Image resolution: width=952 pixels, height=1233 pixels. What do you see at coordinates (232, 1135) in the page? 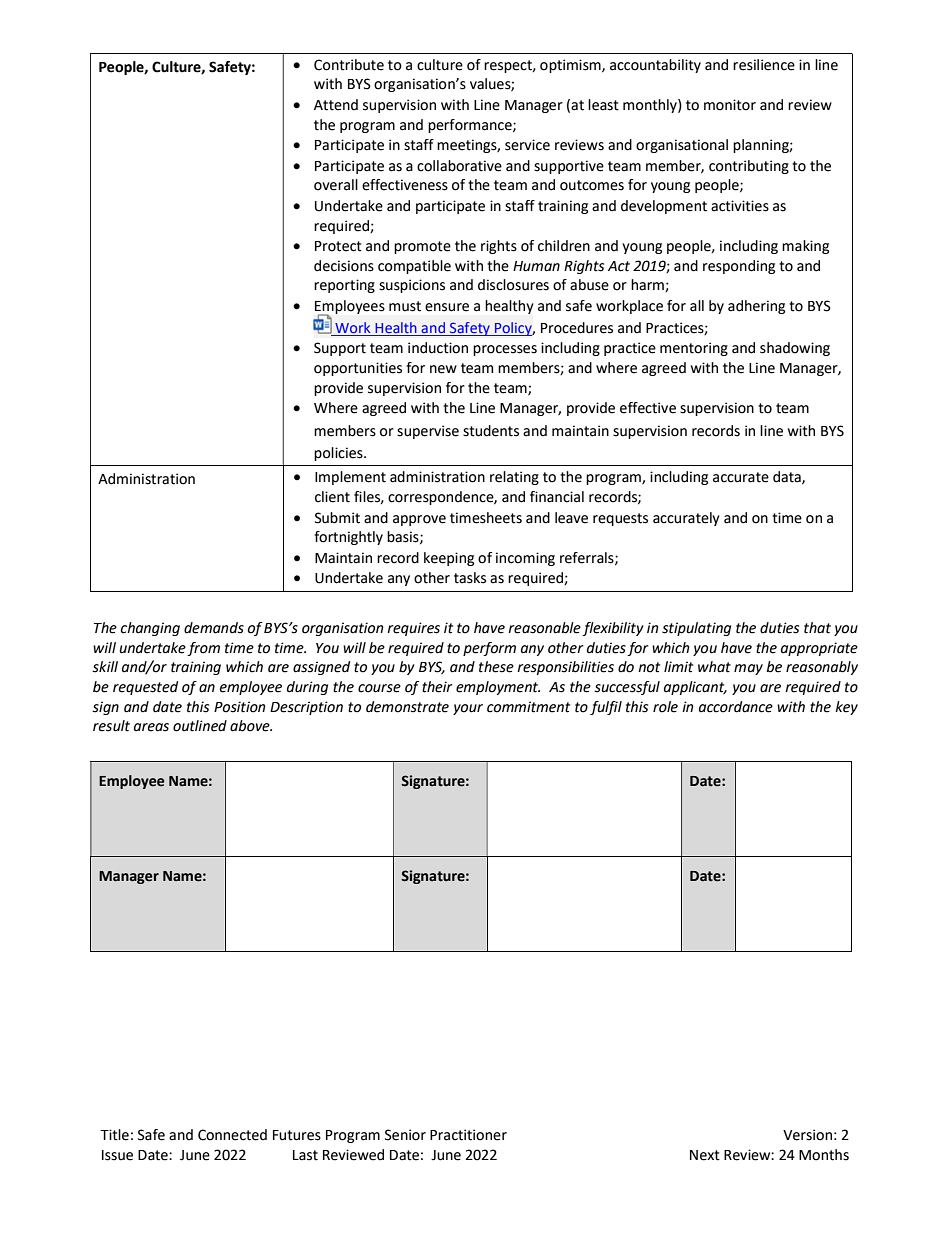
I see `Connected` at bounding box center [232, 1135].
